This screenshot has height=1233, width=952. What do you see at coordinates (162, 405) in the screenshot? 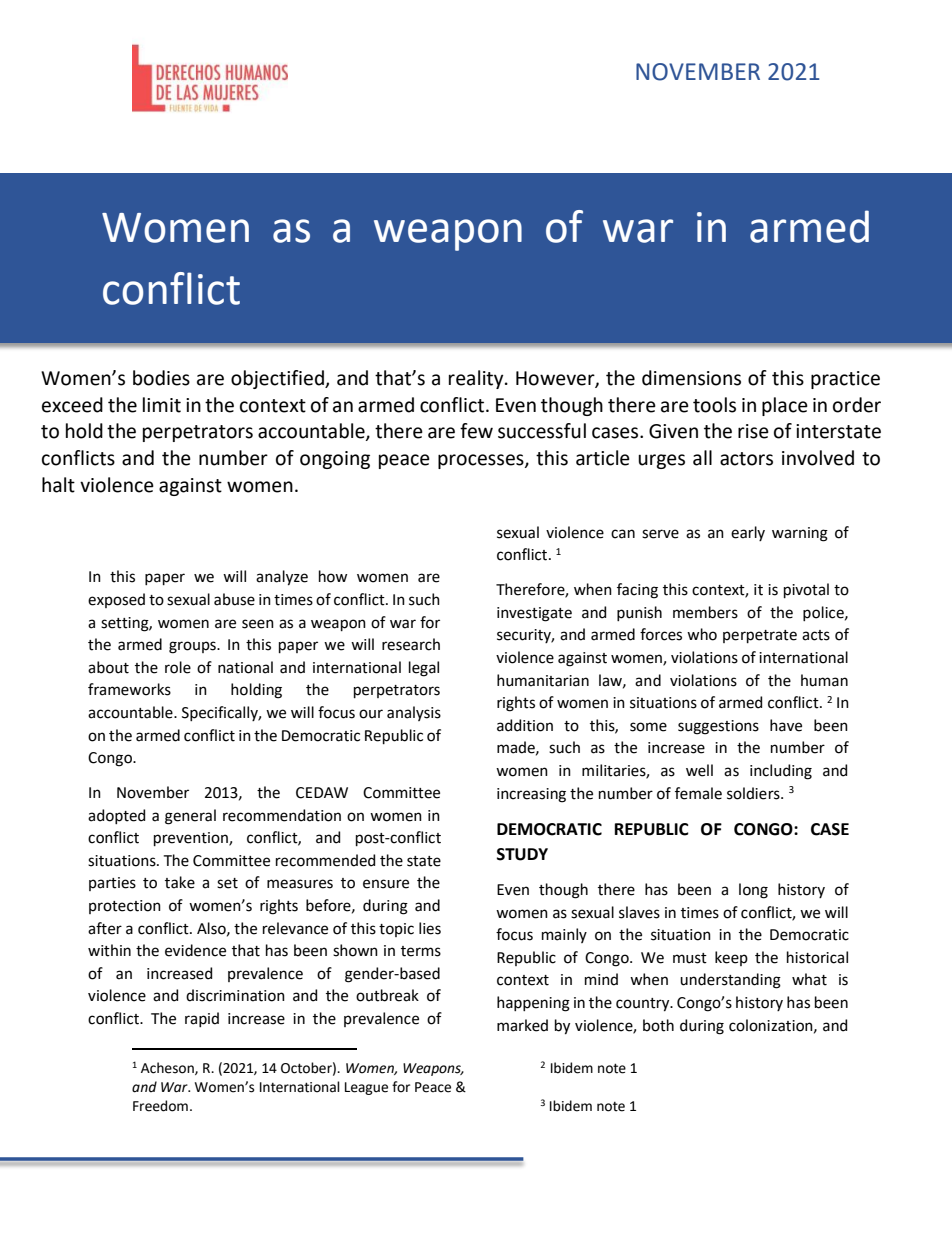
I see `limit` at bounding box center [162, 405].
